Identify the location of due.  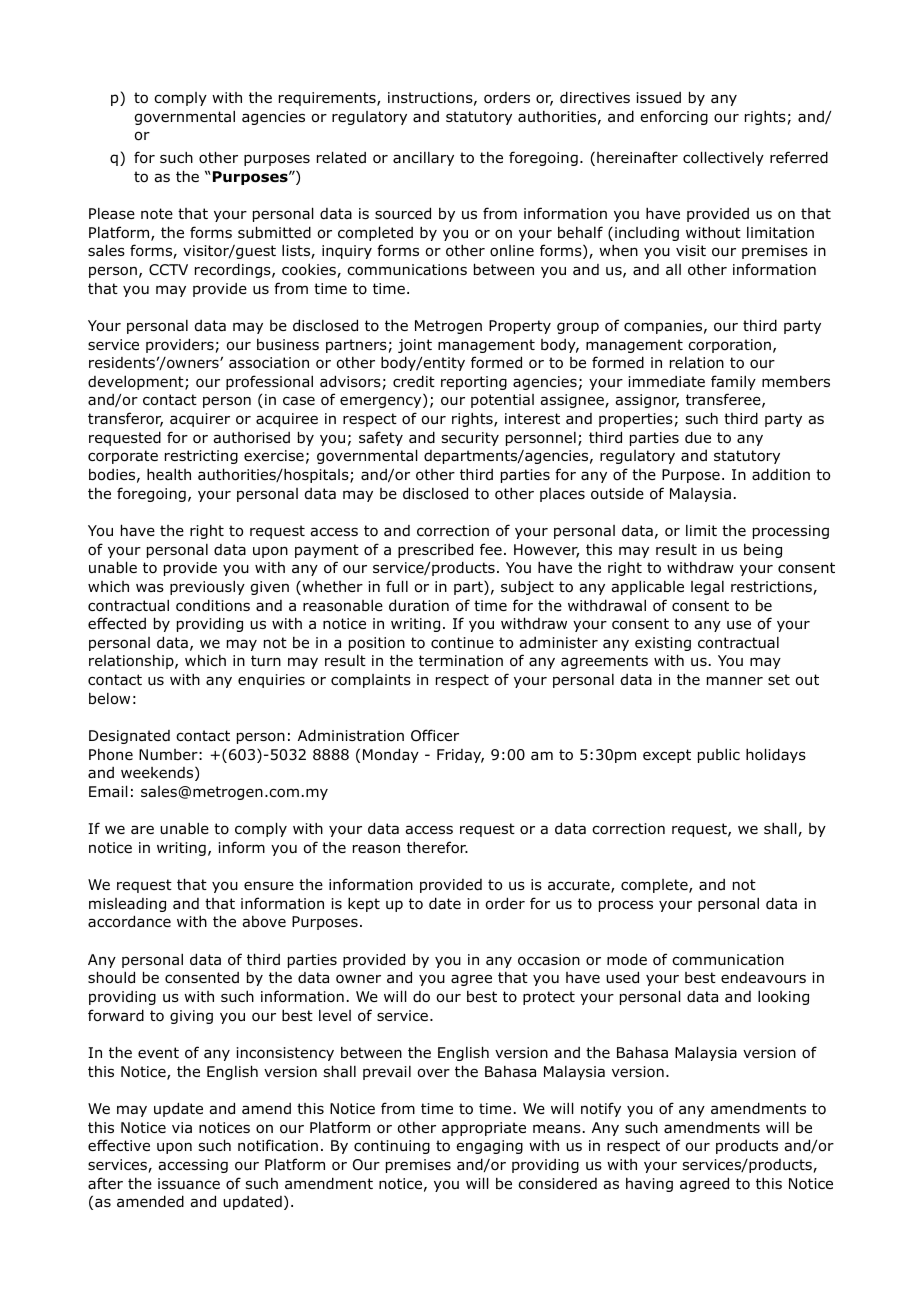
(698, 437).
